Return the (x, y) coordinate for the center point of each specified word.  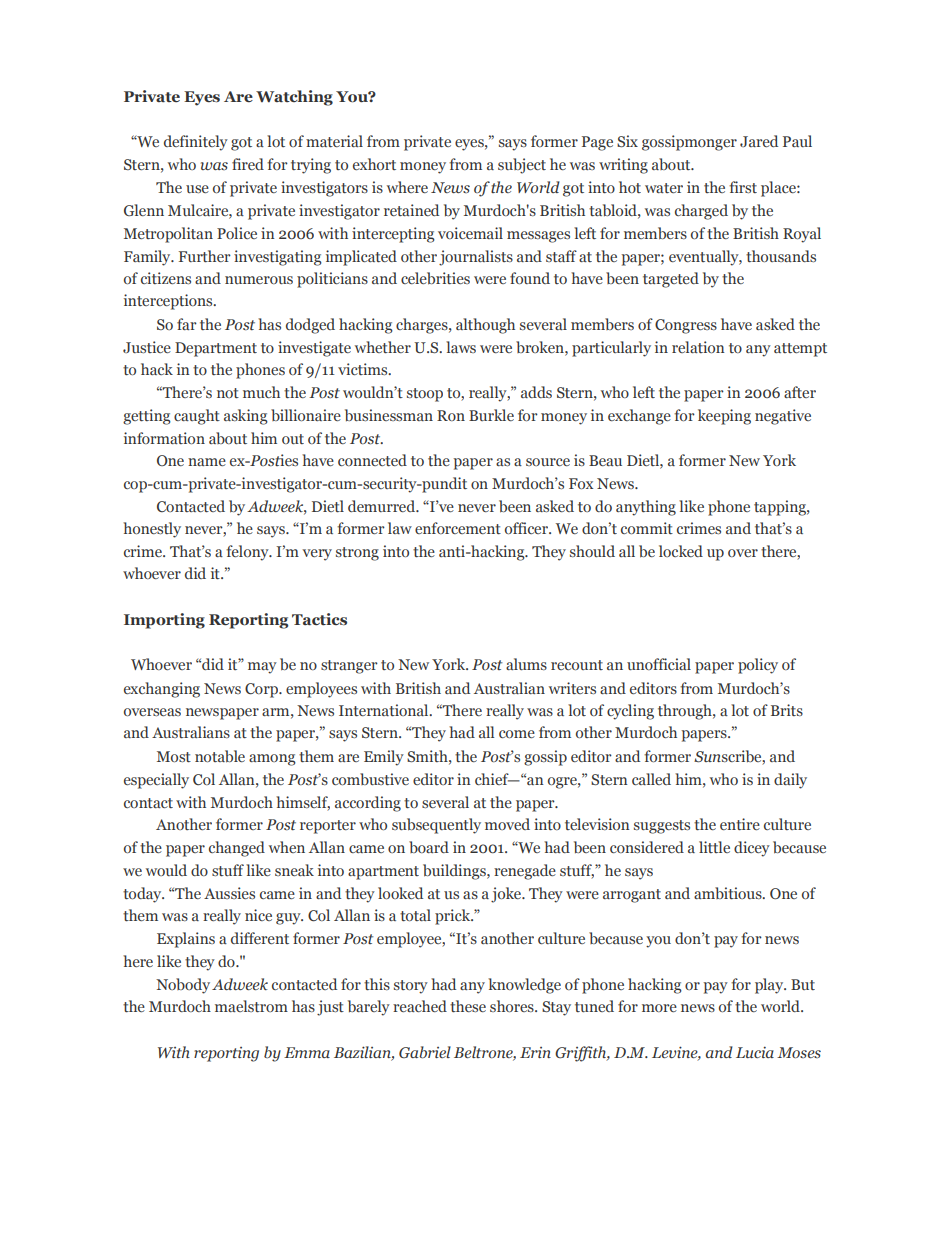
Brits (787, 710)
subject (522, 166)
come (517, 734)
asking (246, 417)
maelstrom (251, 1006)
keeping (724, 417)
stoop (425, 395)
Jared (759, 141)
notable (220, 756)
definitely (196, 143)
